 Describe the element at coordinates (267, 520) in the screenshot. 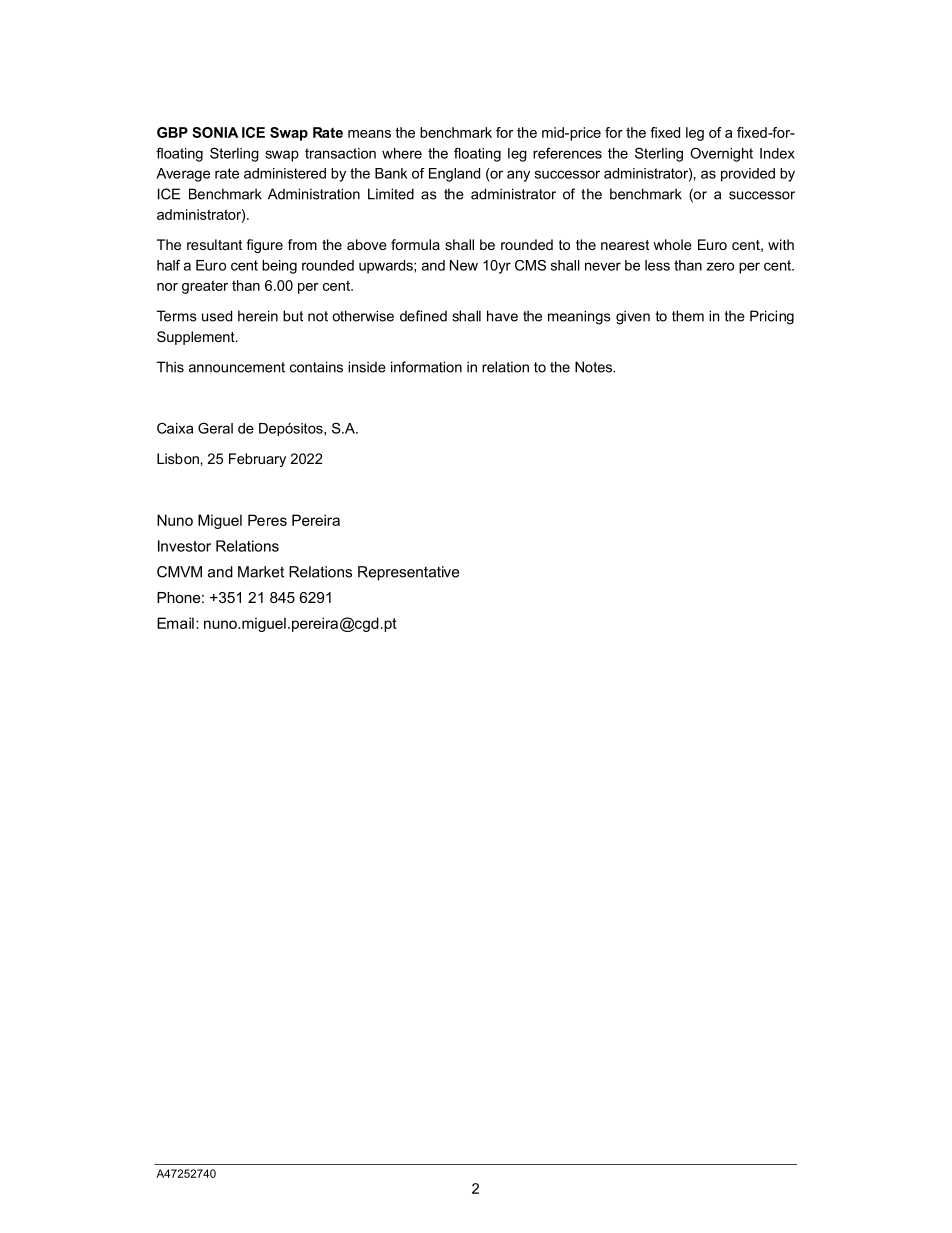

I see `Peres` at that location.
